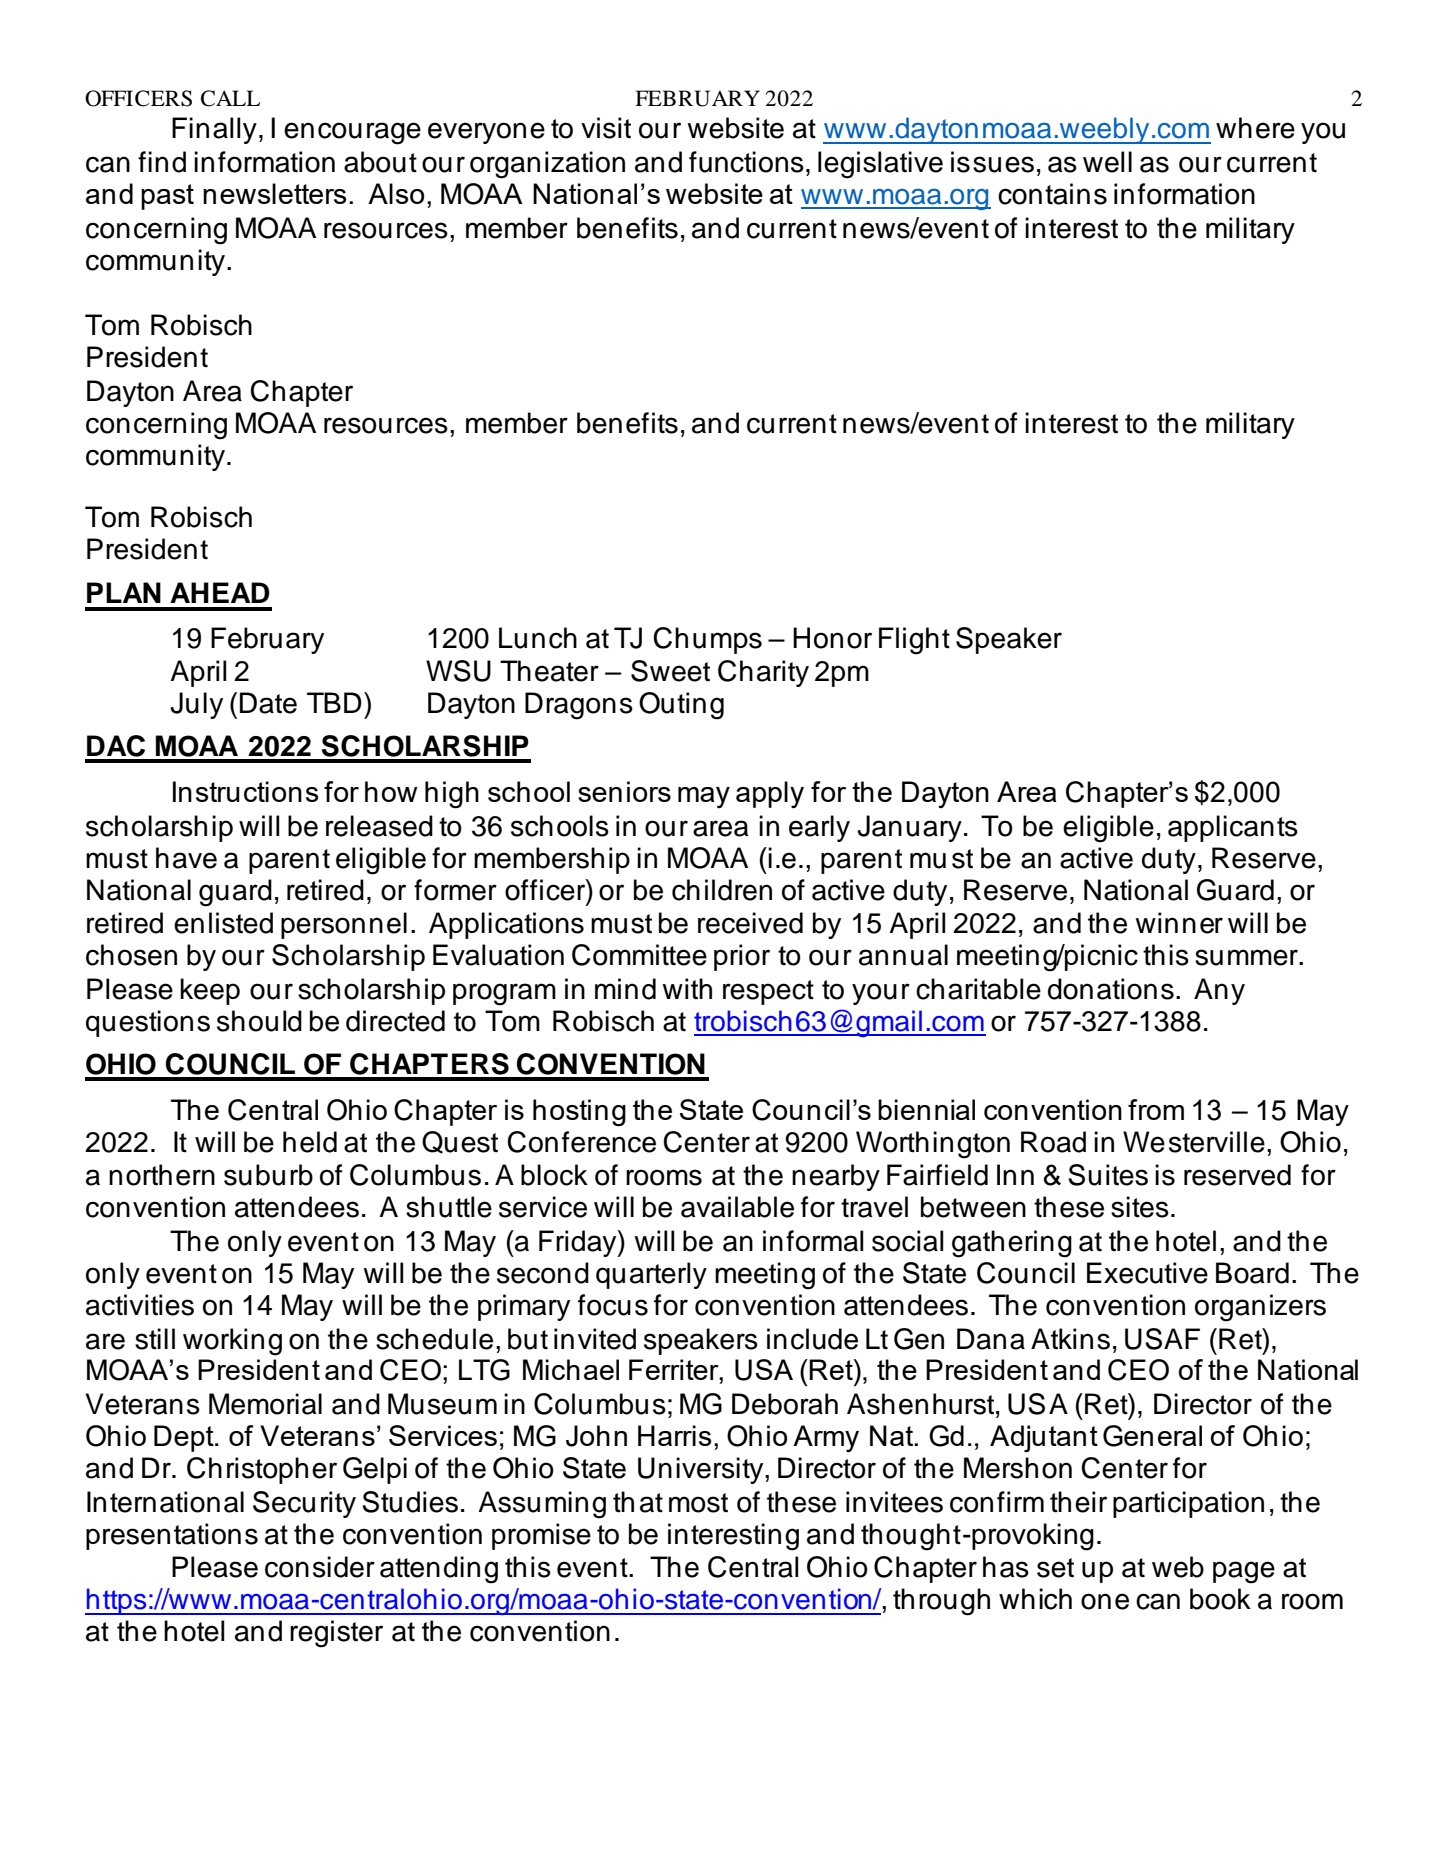 The image size is (1447, 1872). What do you see at coordinates (320, 1567) in the page?
I see `consider` at bounding box center [320, 1567].
